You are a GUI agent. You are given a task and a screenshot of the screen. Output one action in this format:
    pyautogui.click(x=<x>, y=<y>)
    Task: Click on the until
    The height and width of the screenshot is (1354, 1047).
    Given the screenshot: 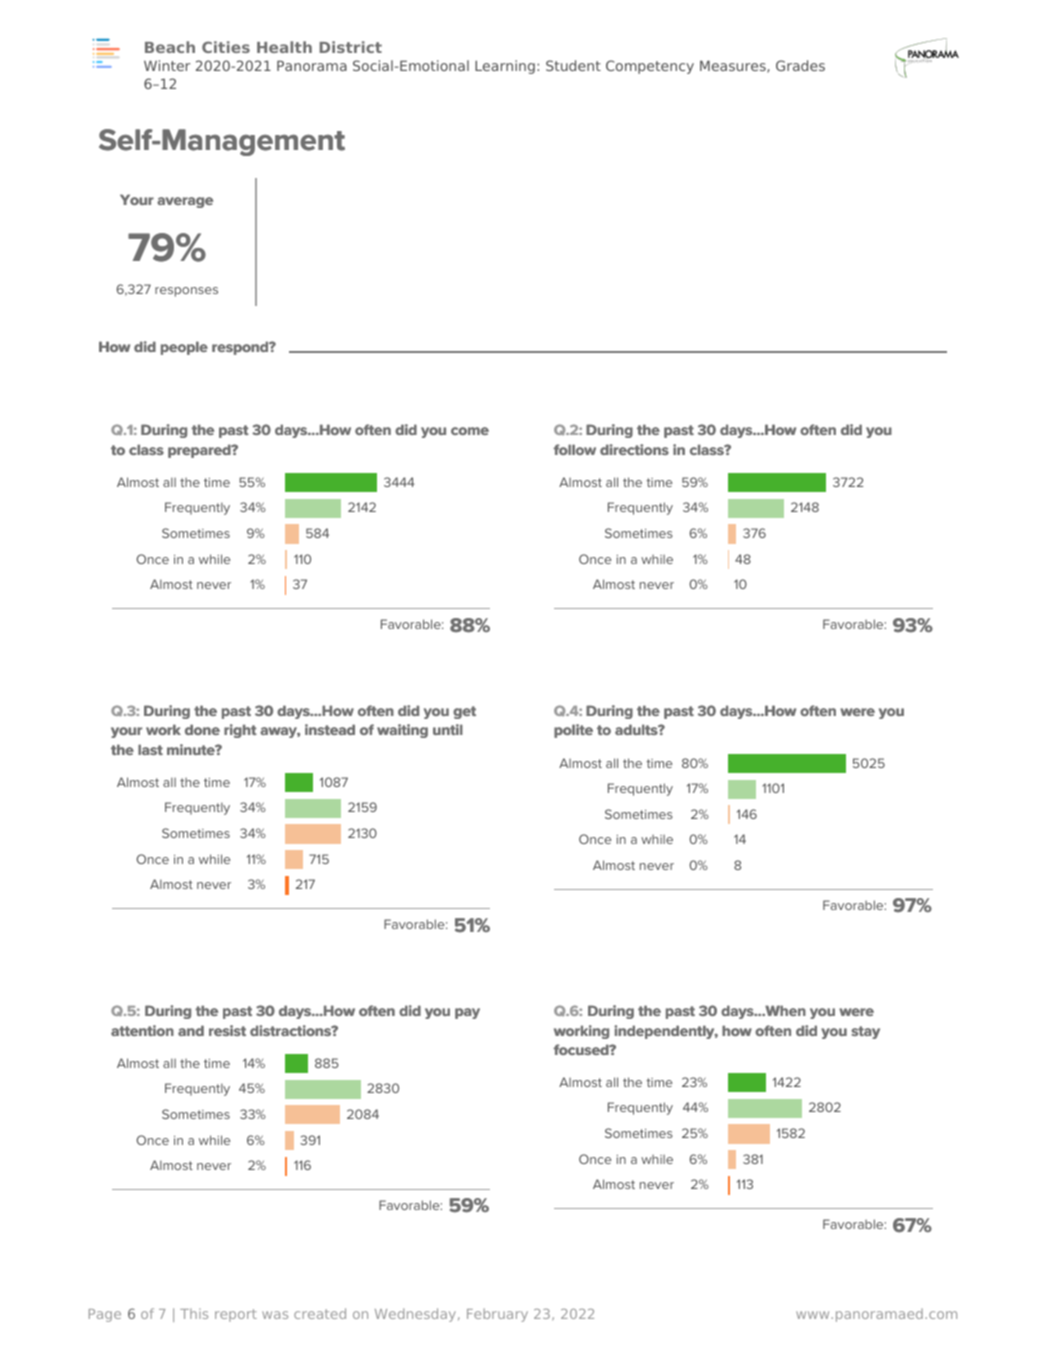 What is the action you would take?
    pyautogui.click(x=448, y=729)
